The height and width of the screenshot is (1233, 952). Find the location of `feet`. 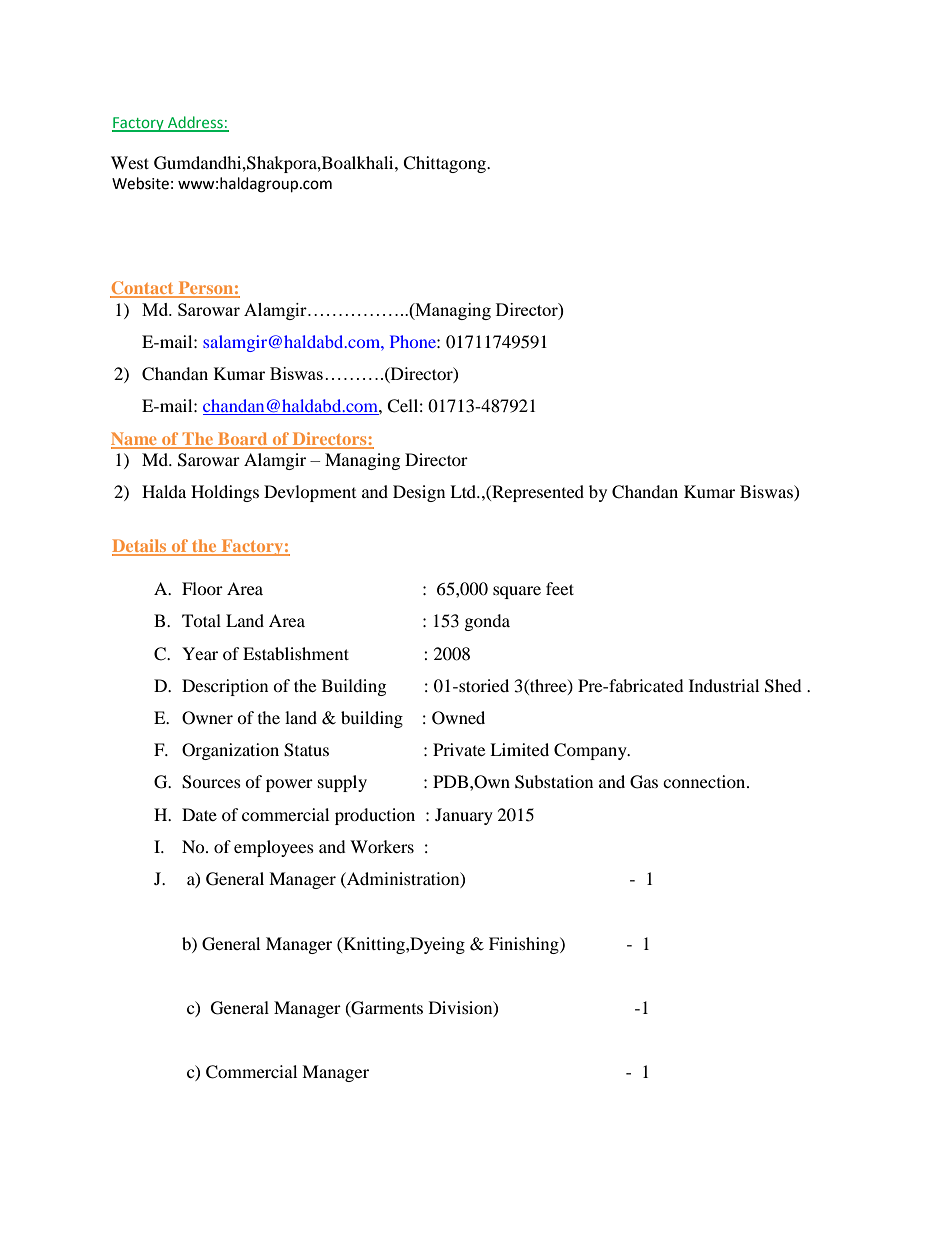

feet is located at coordinates (560, 588).
